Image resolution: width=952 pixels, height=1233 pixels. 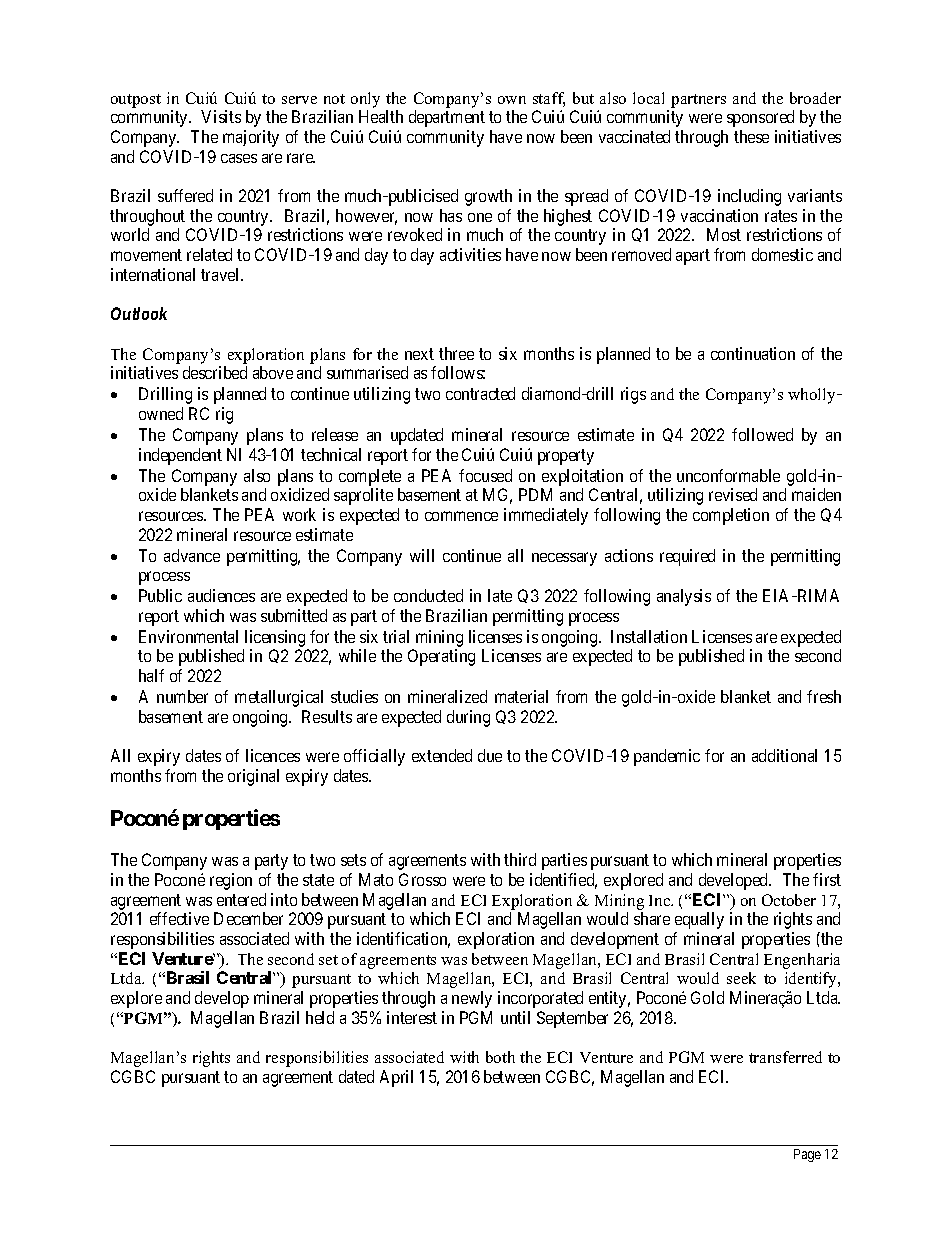 I want to click on focused, so click(x=485, y=475).
